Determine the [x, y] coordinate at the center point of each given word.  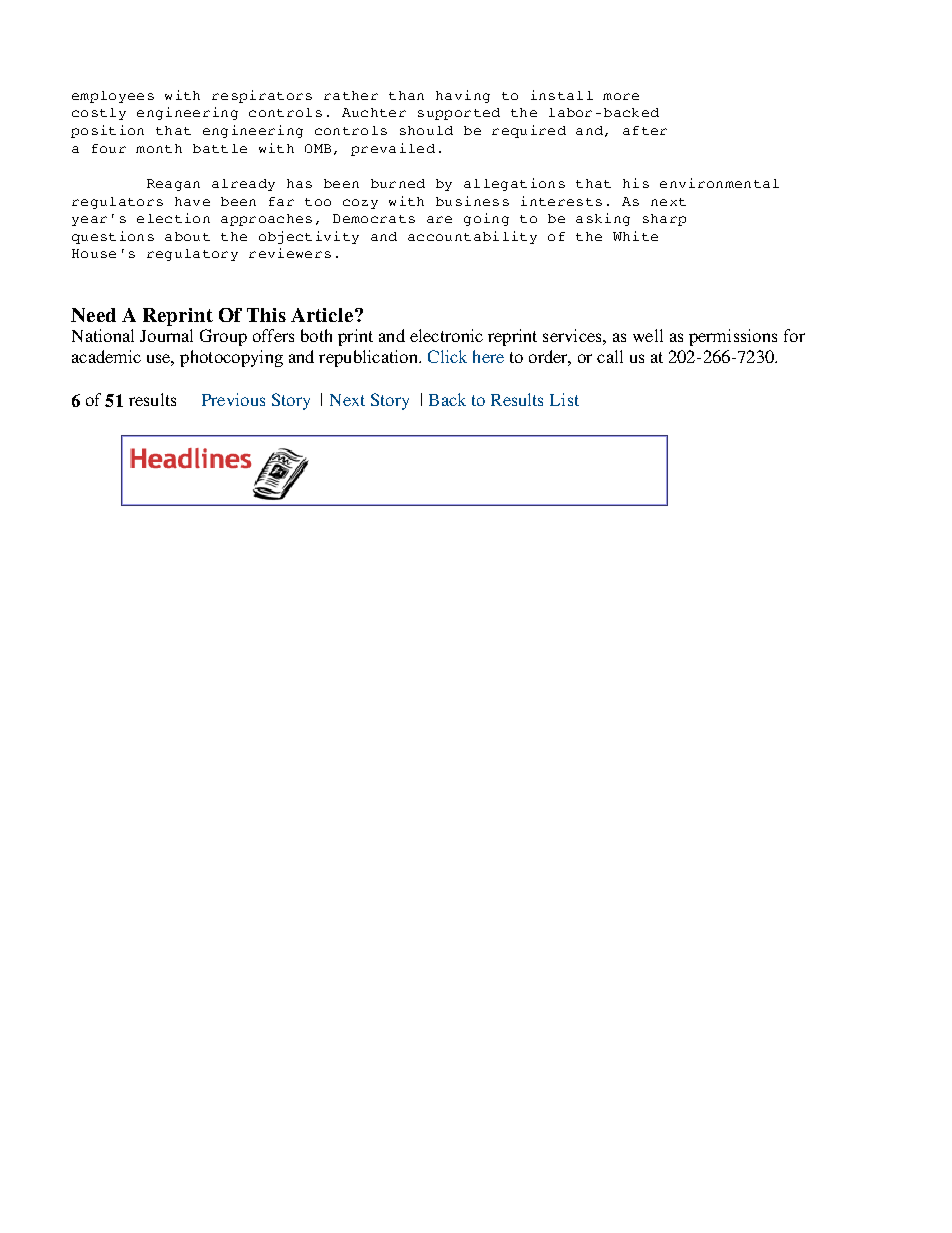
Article [323, 315]
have [192, 201]
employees [113, 97]
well [648, 335]
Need [93, 315]
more [621, 96]
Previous [233, 399]
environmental [719, 183]
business [472, 201]
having [463, 96]
